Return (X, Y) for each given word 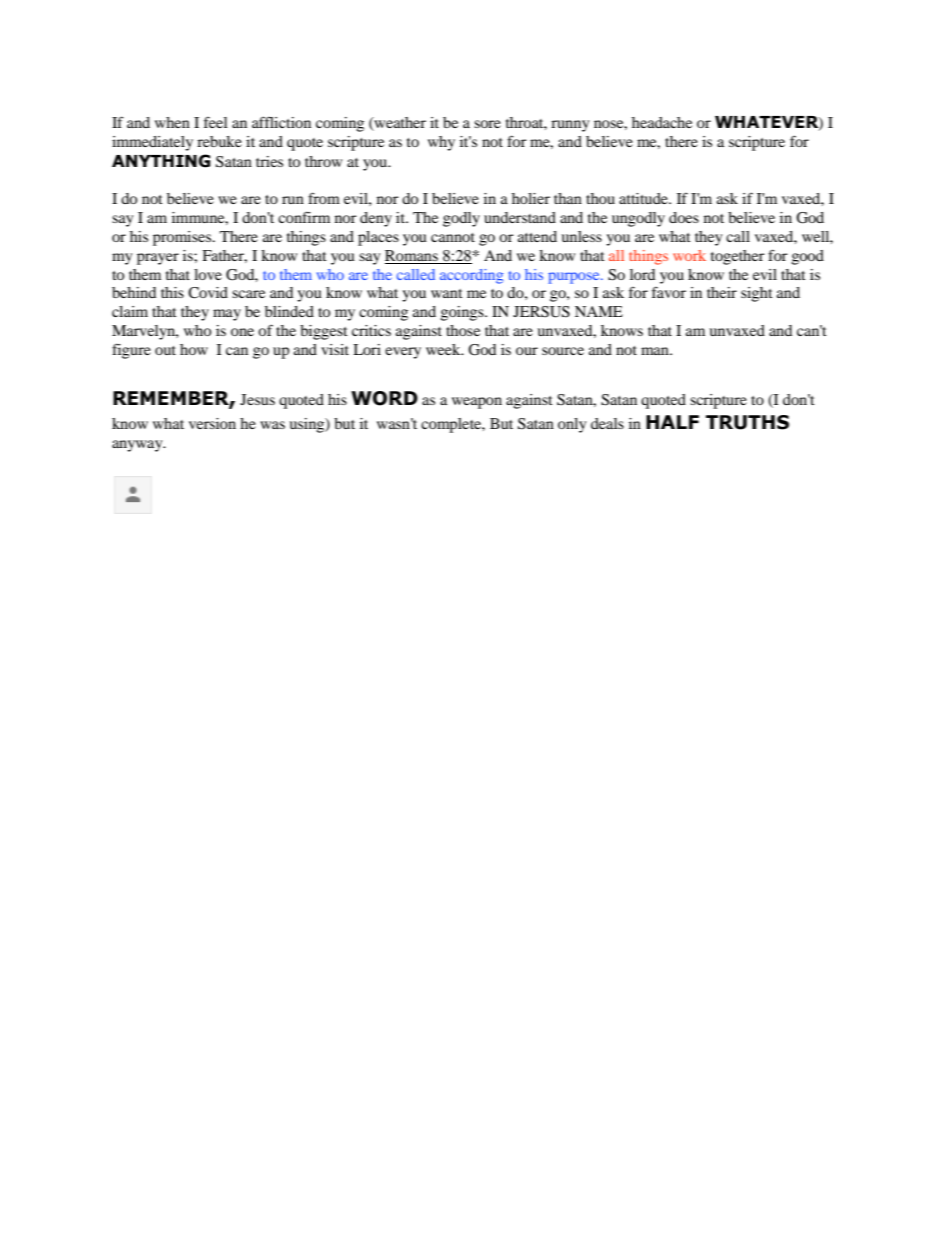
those (463, 330)
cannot (453, 237)
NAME (599, 311)
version (212, 423)
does (684, 217)
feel (216, 122)
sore (487, 124)
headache (662, 122)
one (242, 332)
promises (183, 238)
